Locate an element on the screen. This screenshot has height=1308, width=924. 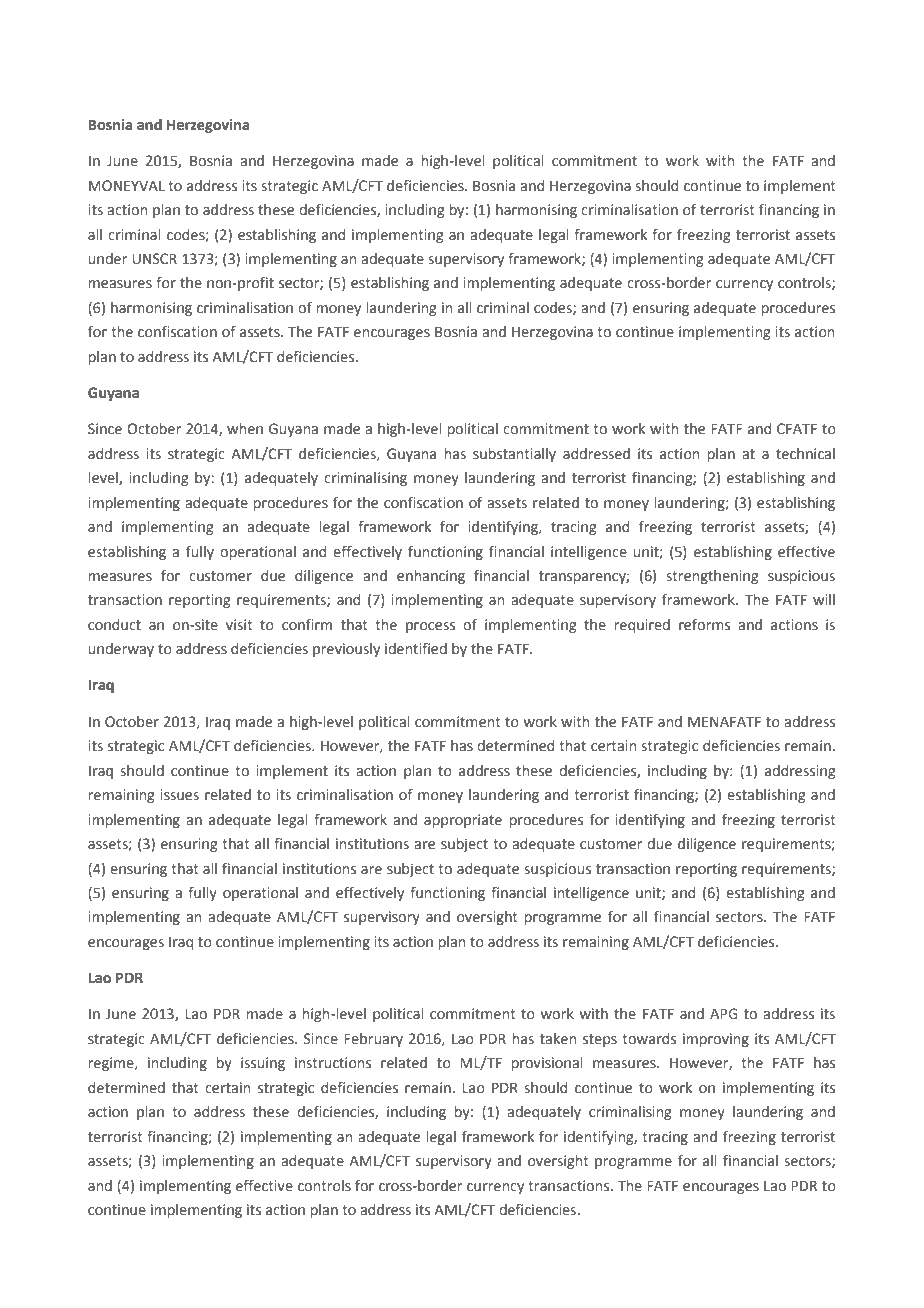
visit is located at coordinates (239, 624).
